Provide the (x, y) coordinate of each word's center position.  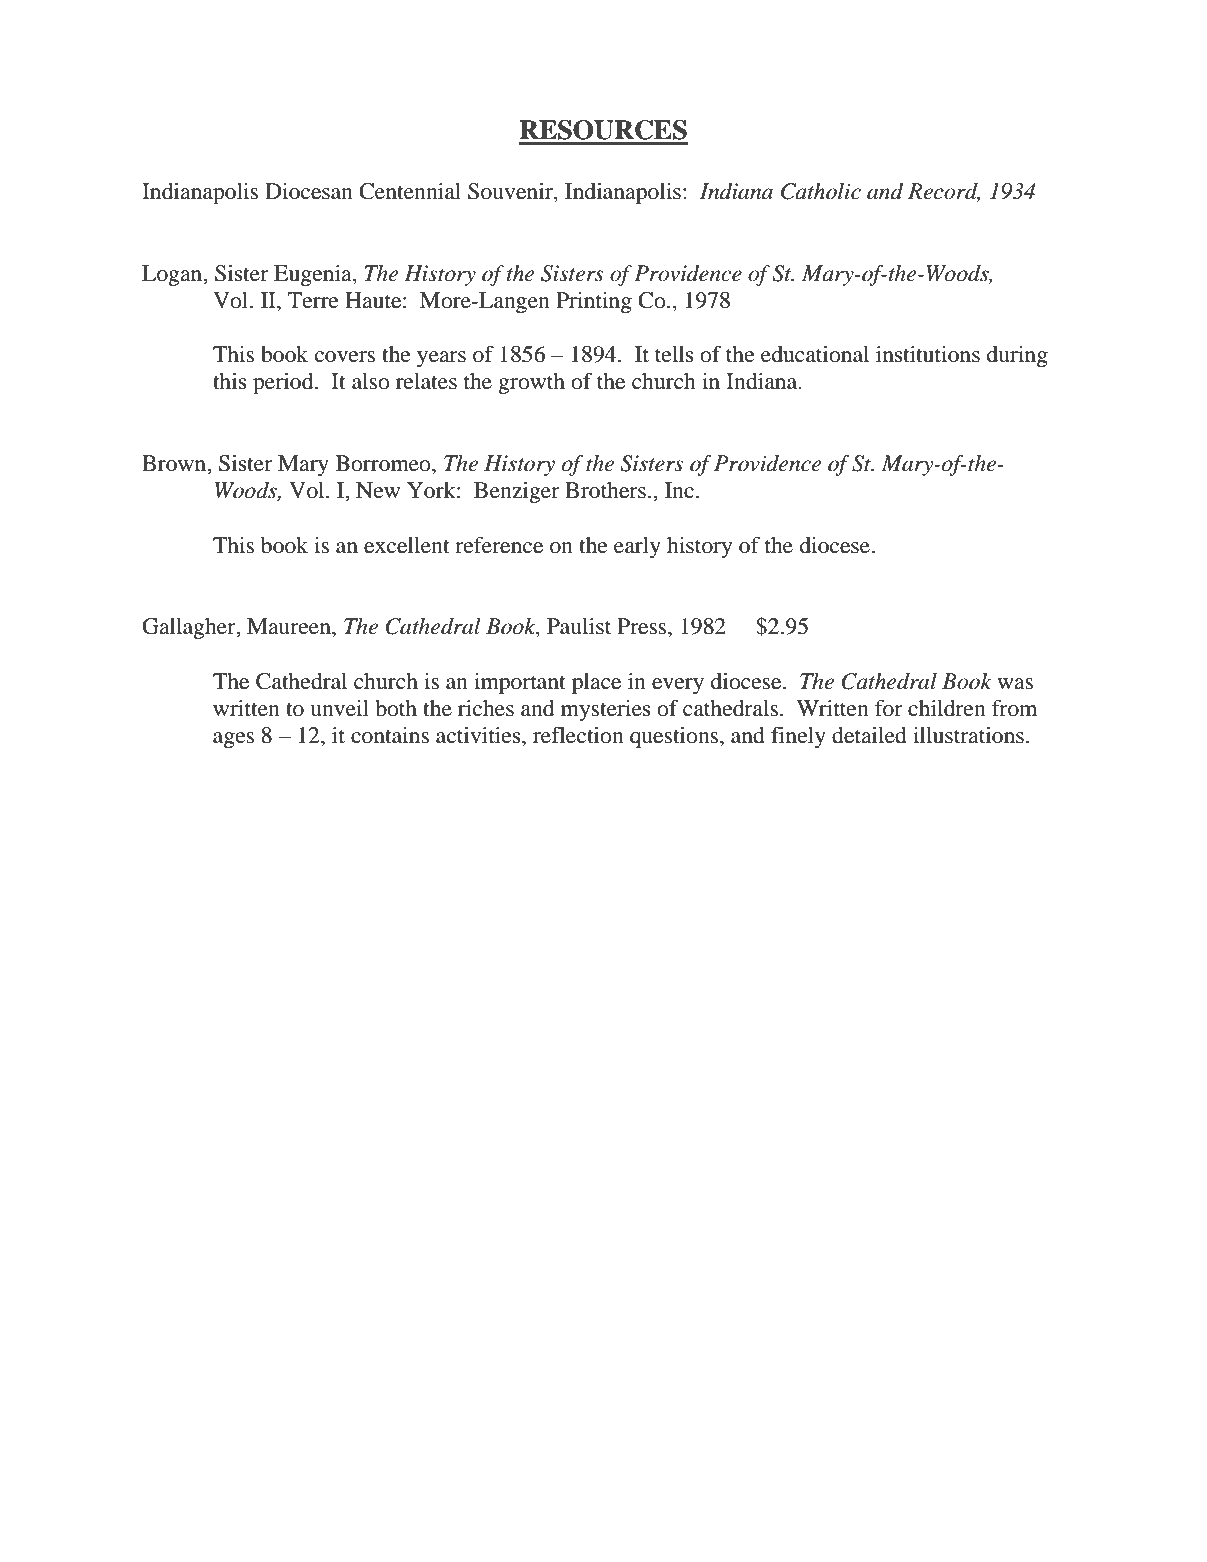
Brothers (605, 490)
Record (944, 192)
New (378, 490)
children (947, 708)
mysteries (606, 710)
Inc (679, 490)
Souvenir (511, 192)
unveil (339, 708)
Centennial (410, 191)
